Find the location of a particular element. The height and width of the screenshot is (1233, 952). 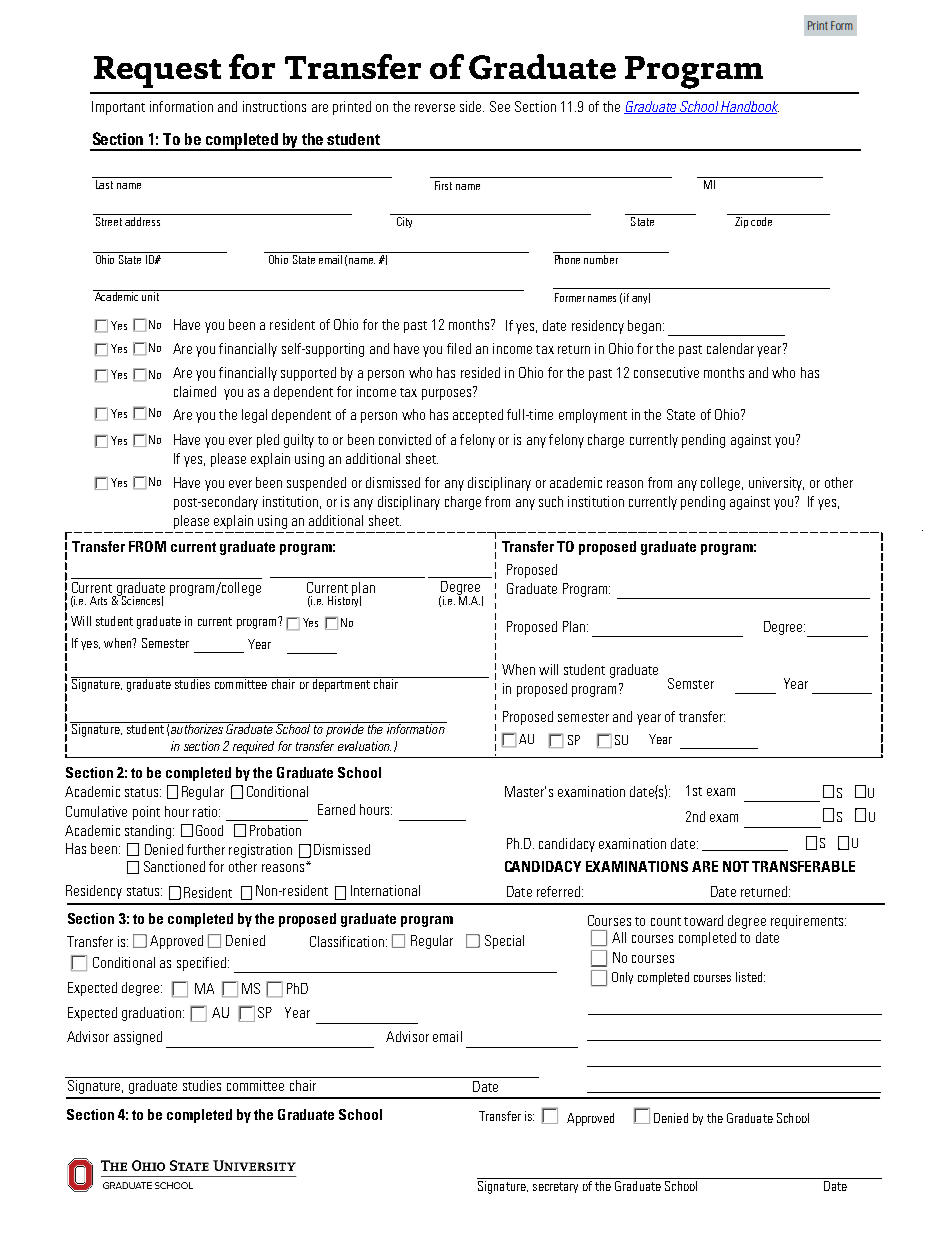

Sanctioned is located at coordinates (174, 866).
